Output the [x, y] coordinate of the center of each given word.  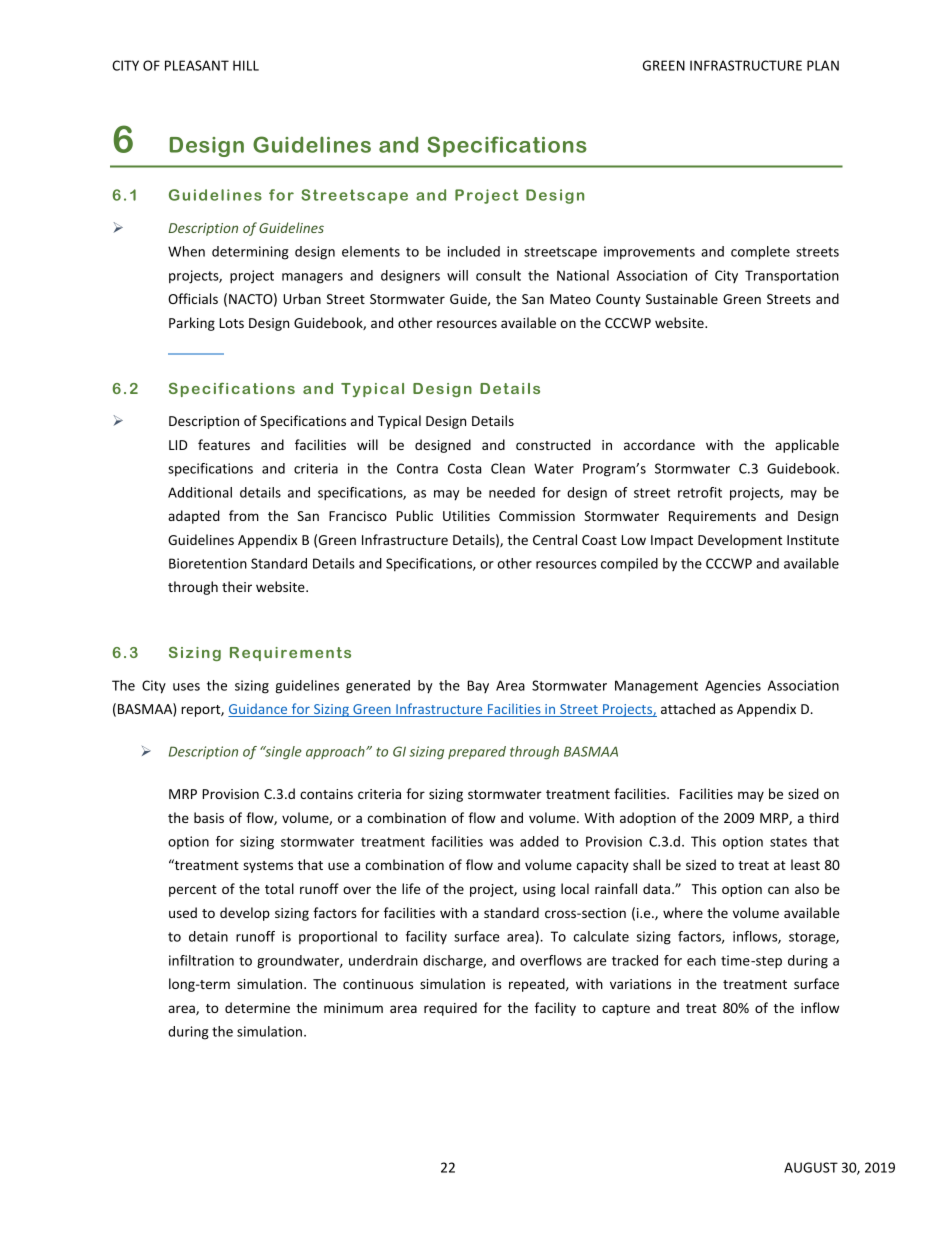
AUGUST [811, 1167]
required [450, 1009]
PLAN [823, 65]
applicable [807, 446]
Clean [508, 468]
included [474, 251]
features [224, 444]
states [788, 842]
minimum [353, 1008]
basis [209, 817]
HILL [246, 65]
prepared [477, 752]
